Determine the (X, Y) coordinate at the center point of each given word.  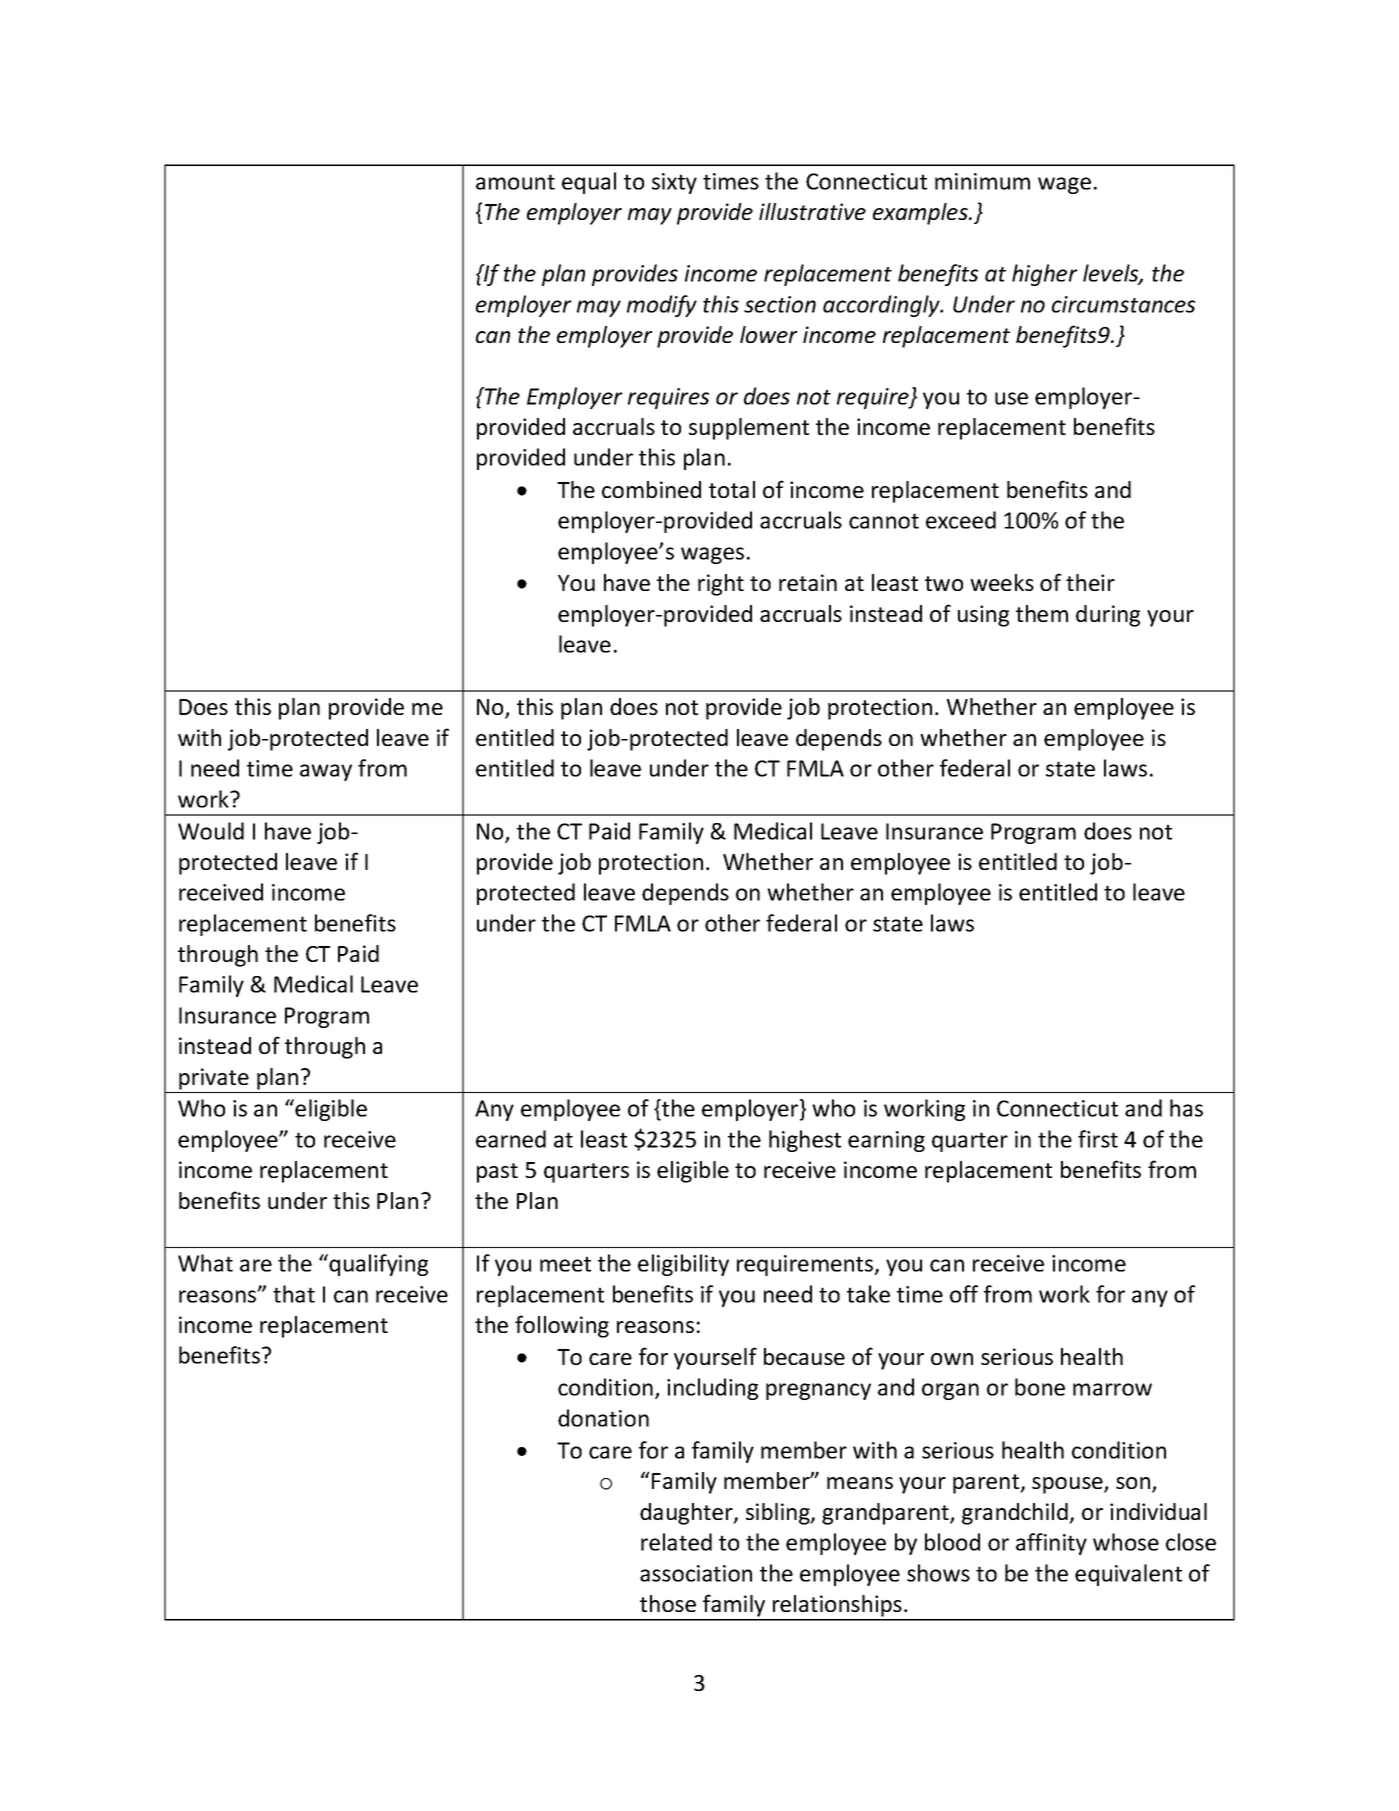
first (1098, 1139)
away (326, 772)
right (721, 585)
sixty (674, 183)
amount (515, 182)
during (1108, 616)
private (214, 1079)
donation (603, 1418)
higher (1045, 275)
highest (805, 1141)
